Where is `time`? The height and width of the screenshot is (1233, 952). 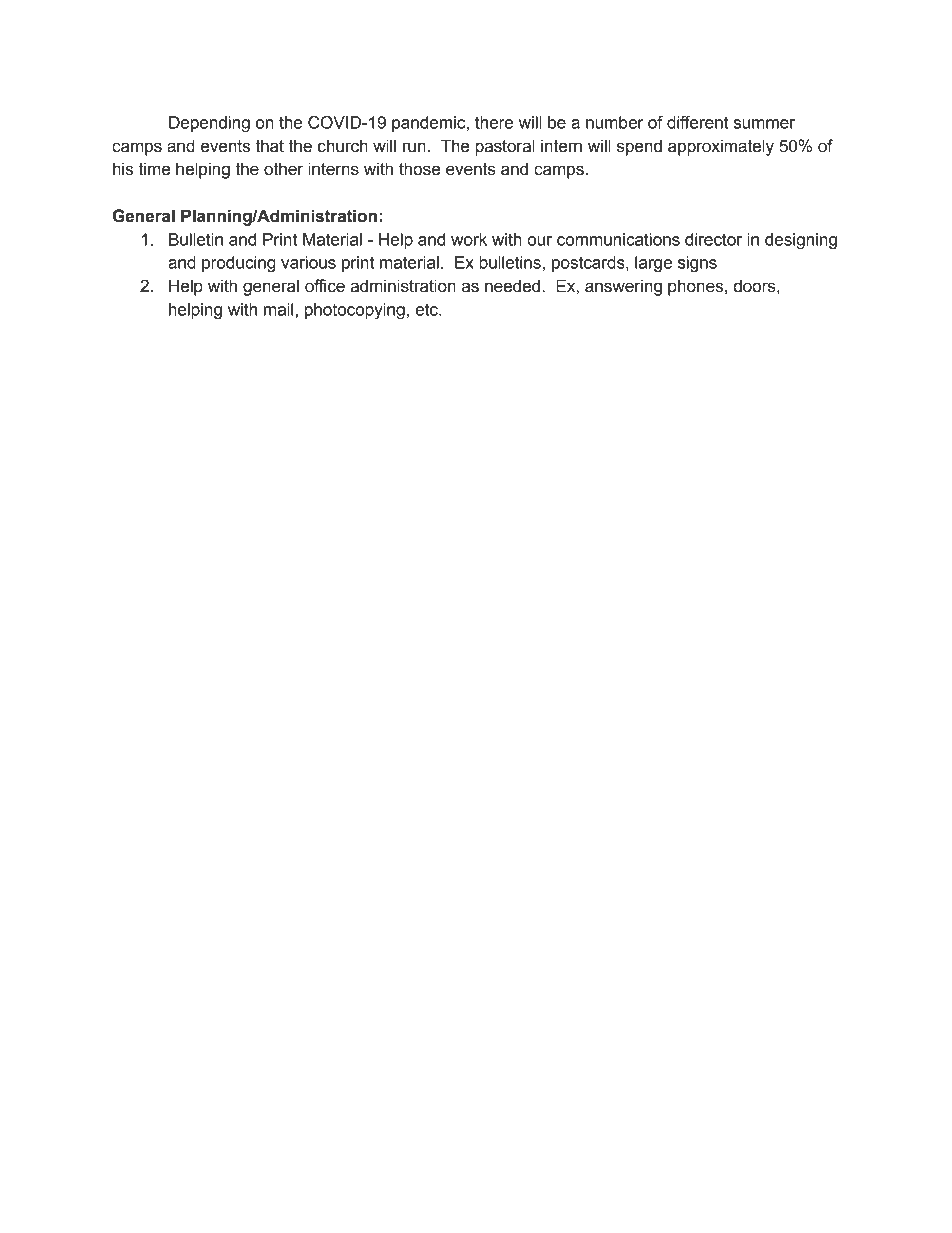 time is located at coordinates (154, 169).
